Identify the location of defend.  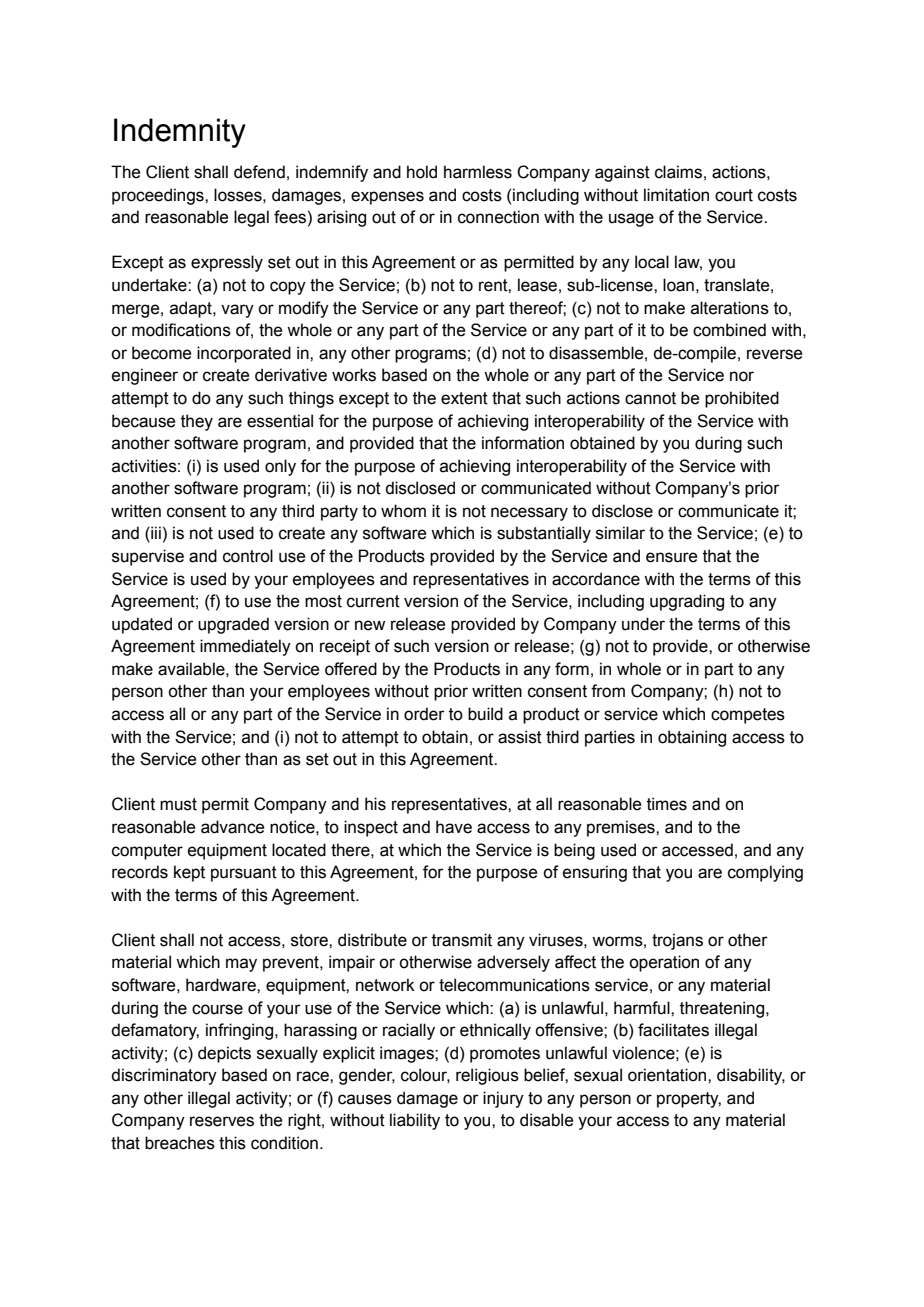
(259, 172).
